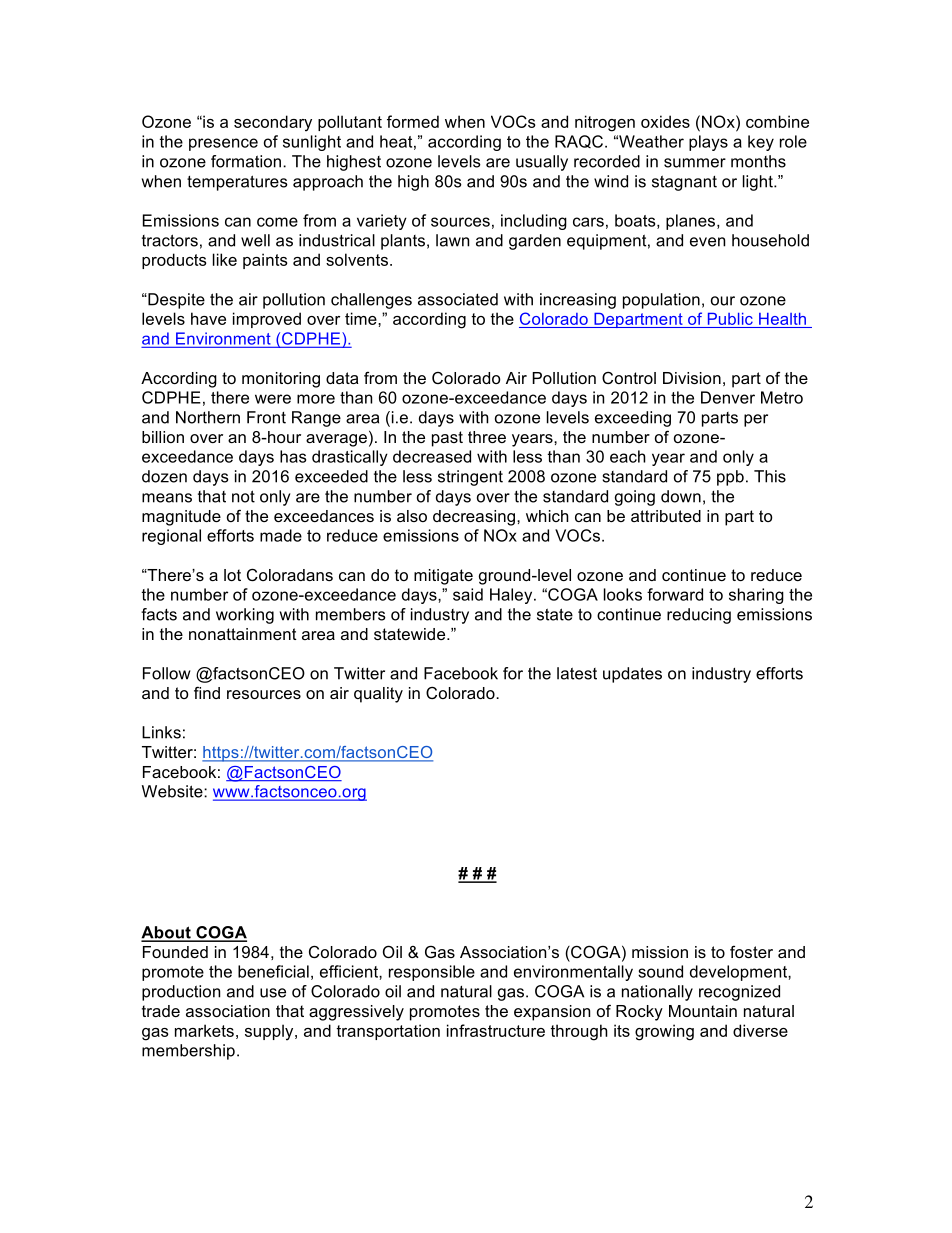  Describe the element at coordinates (496, 1030) in the screenshot. I see `infrastructure` at that location.
